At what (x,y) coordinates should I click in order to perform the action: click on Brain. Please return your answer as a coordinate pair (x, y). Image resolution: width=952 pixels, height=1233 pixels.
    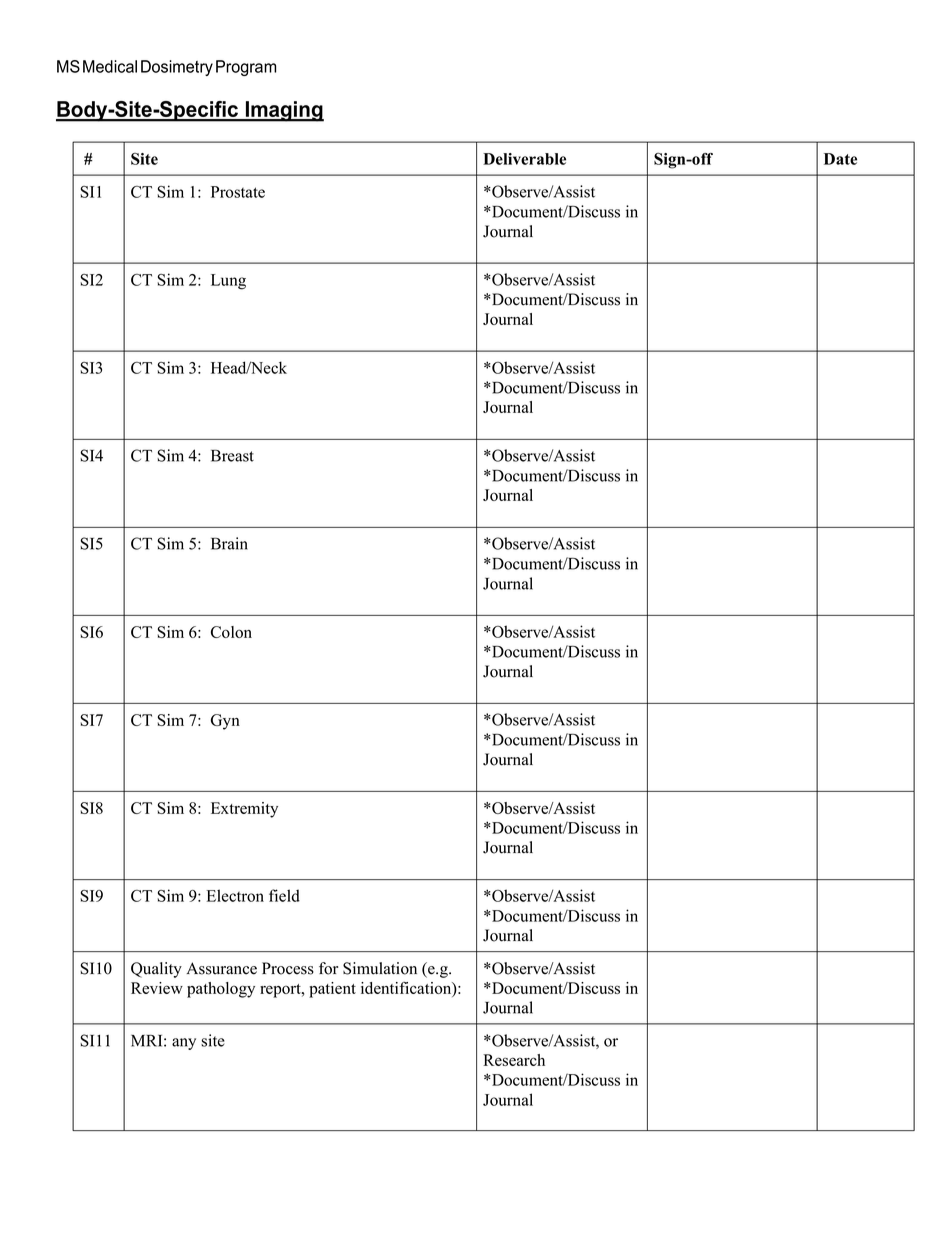
    Looking at the image, I should click on (229, 543).
